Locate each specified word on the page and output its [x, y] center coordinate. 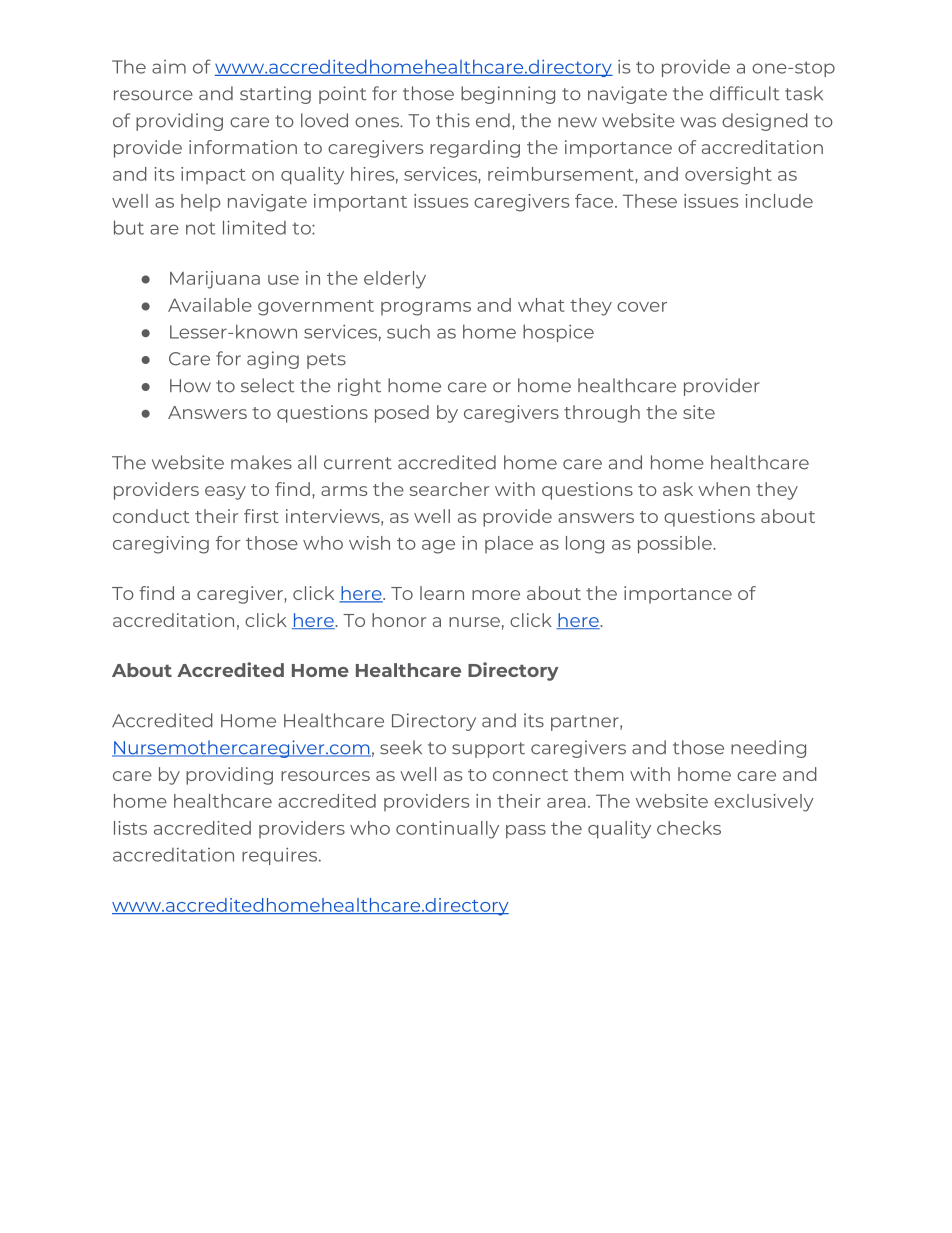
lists [130, 828]
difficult [745, 93]
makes [261, 462]
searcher [449, 489]
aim [169, 67]
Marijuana [215, 280]
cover [642, 307]
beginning [508, 95]
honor [399, 620]
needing [768, 749]
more [496, 595]
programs [426, 309]
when [724, 489]
